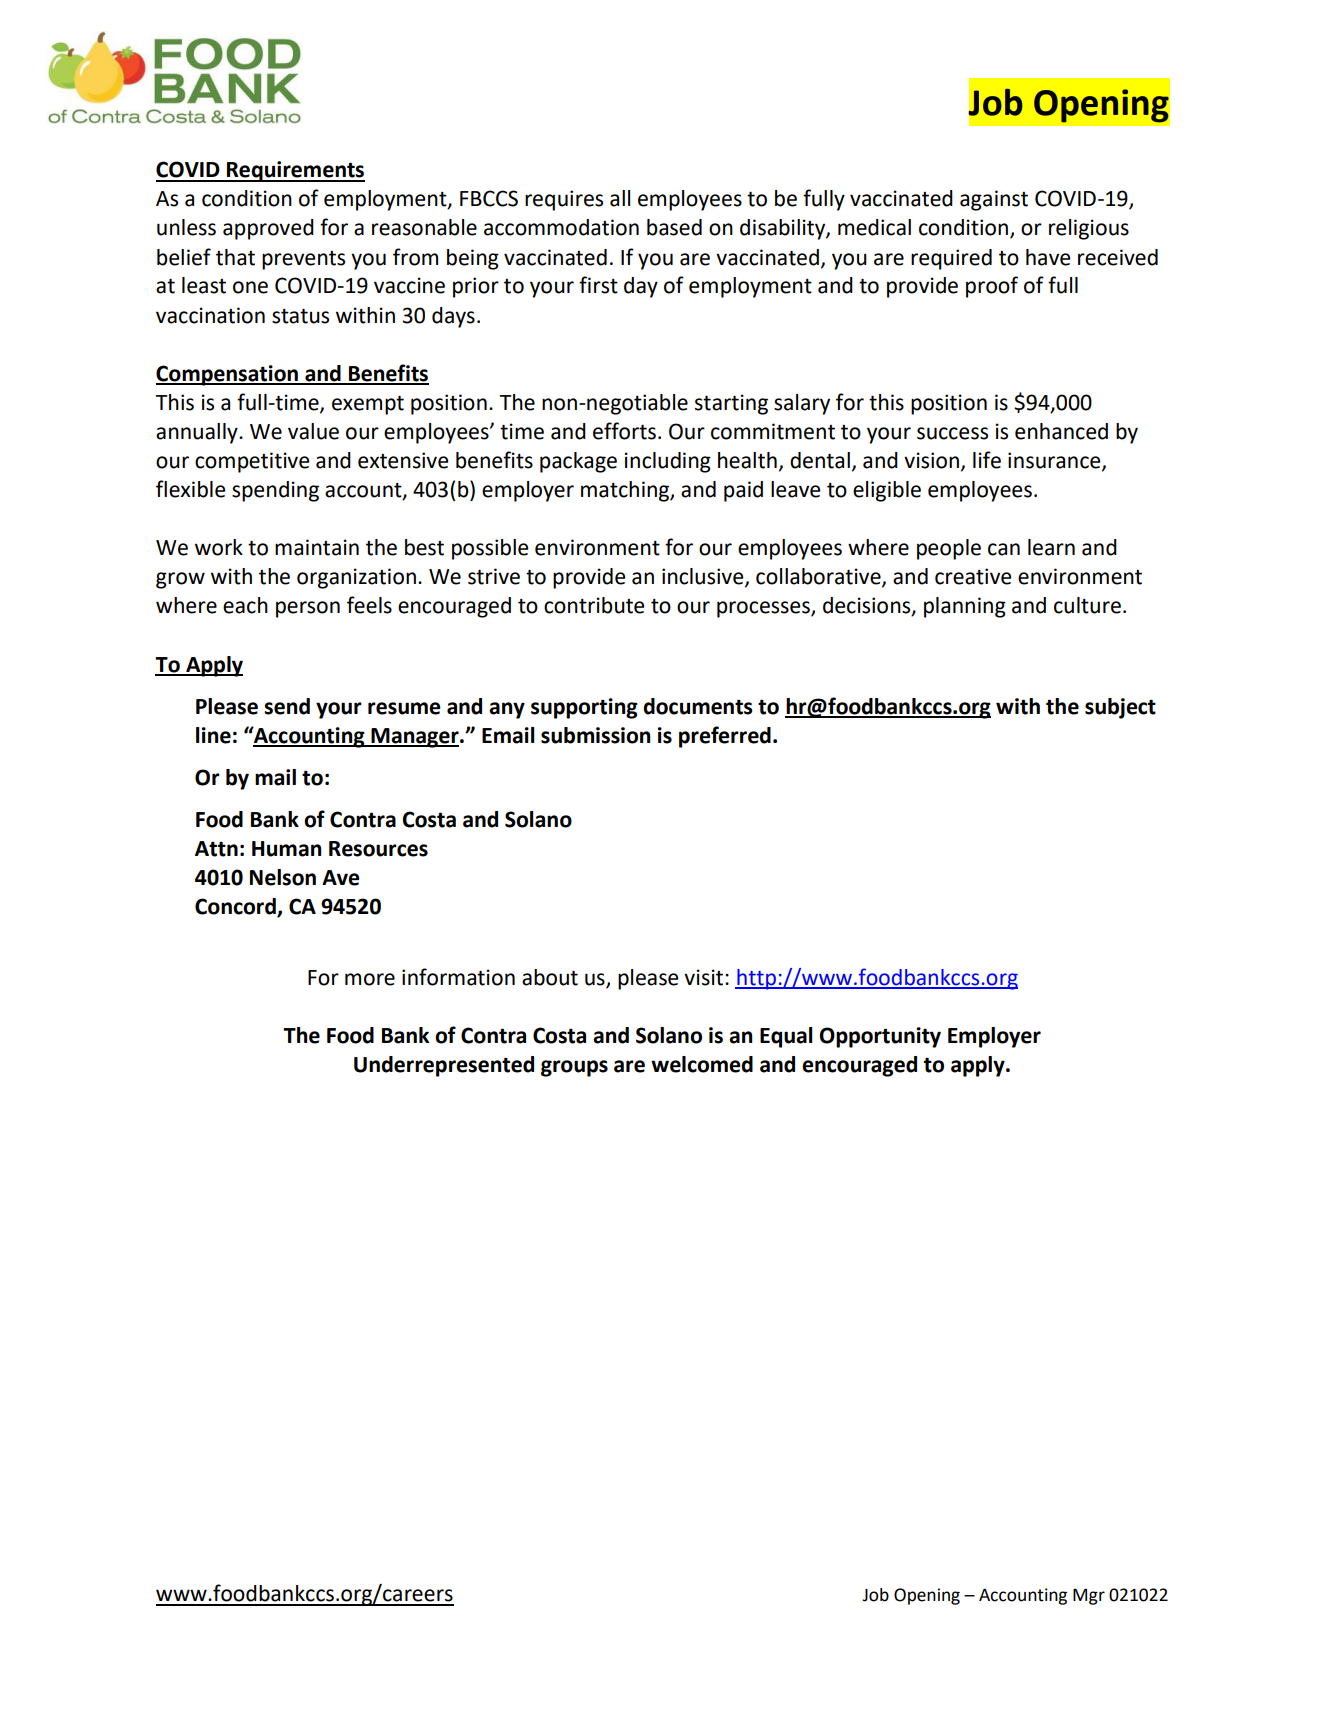 The width and height of the image is (1325, 1715). Describe the element at coordinates (283, 877) in the image. I see `Nelson` at that location.
